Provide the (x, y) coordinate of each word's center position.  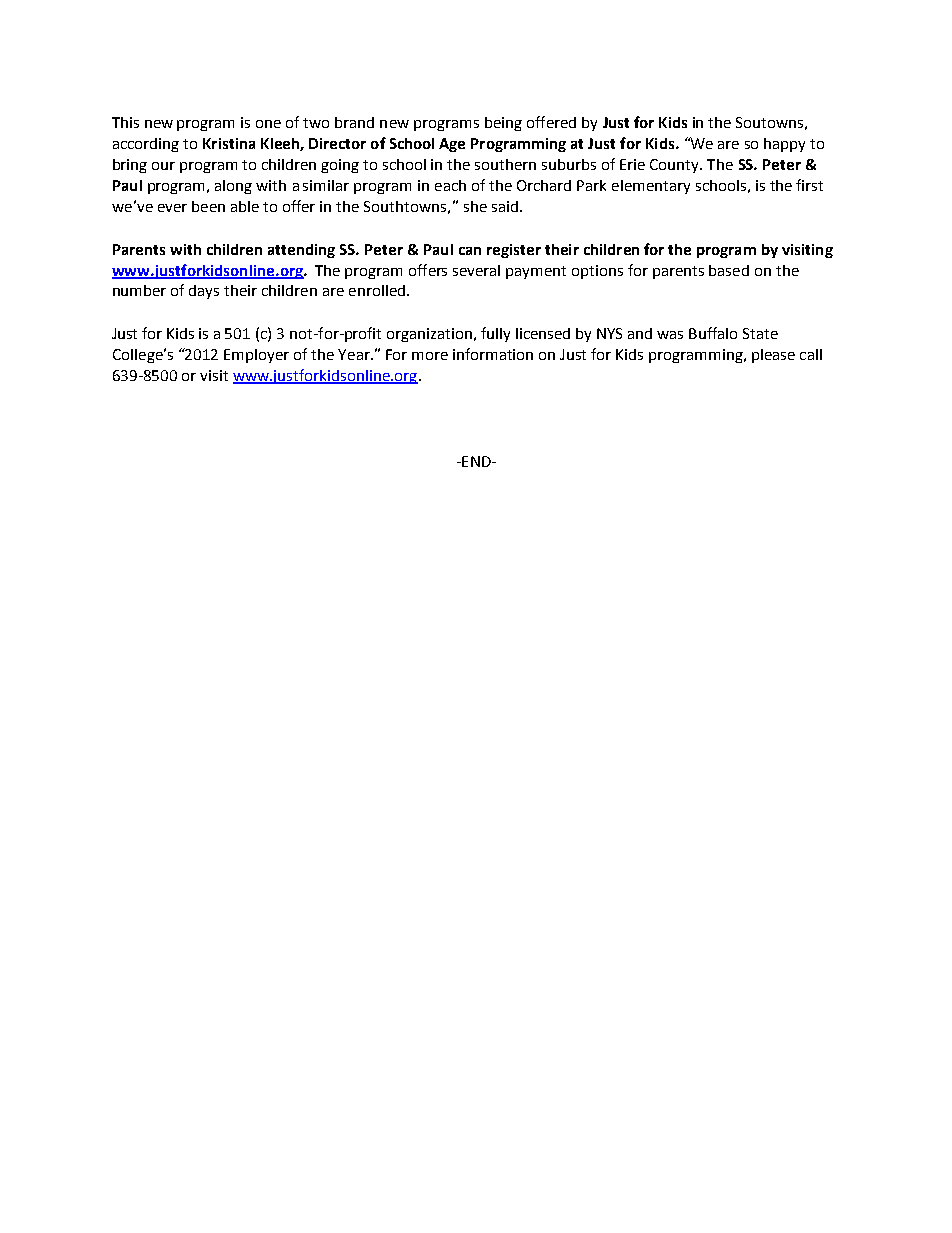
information (493, 354)
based (729, 270)
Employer (256, 356)
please (773, 356)
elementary (651, 187)
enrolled (377, 290)
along (233, 187)
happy (784, 145)
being (503, 124)
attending (301, 251)
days (204, 292)
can (470, 251)
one (268, 124)
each (450, 185)
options (597, 272)
